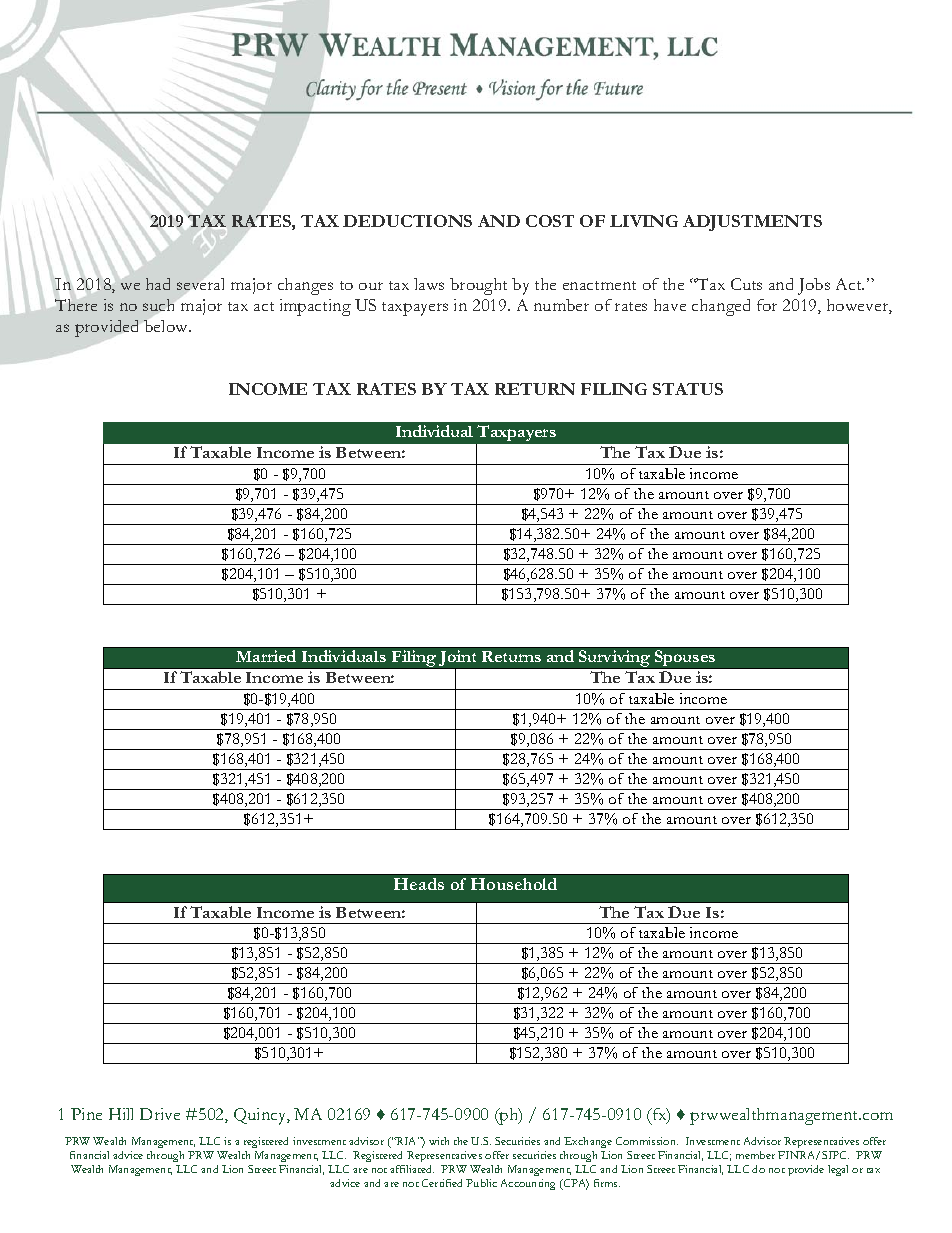 This document has width=952, height=1233. I want to click on Drive, so click(160, 1114).
